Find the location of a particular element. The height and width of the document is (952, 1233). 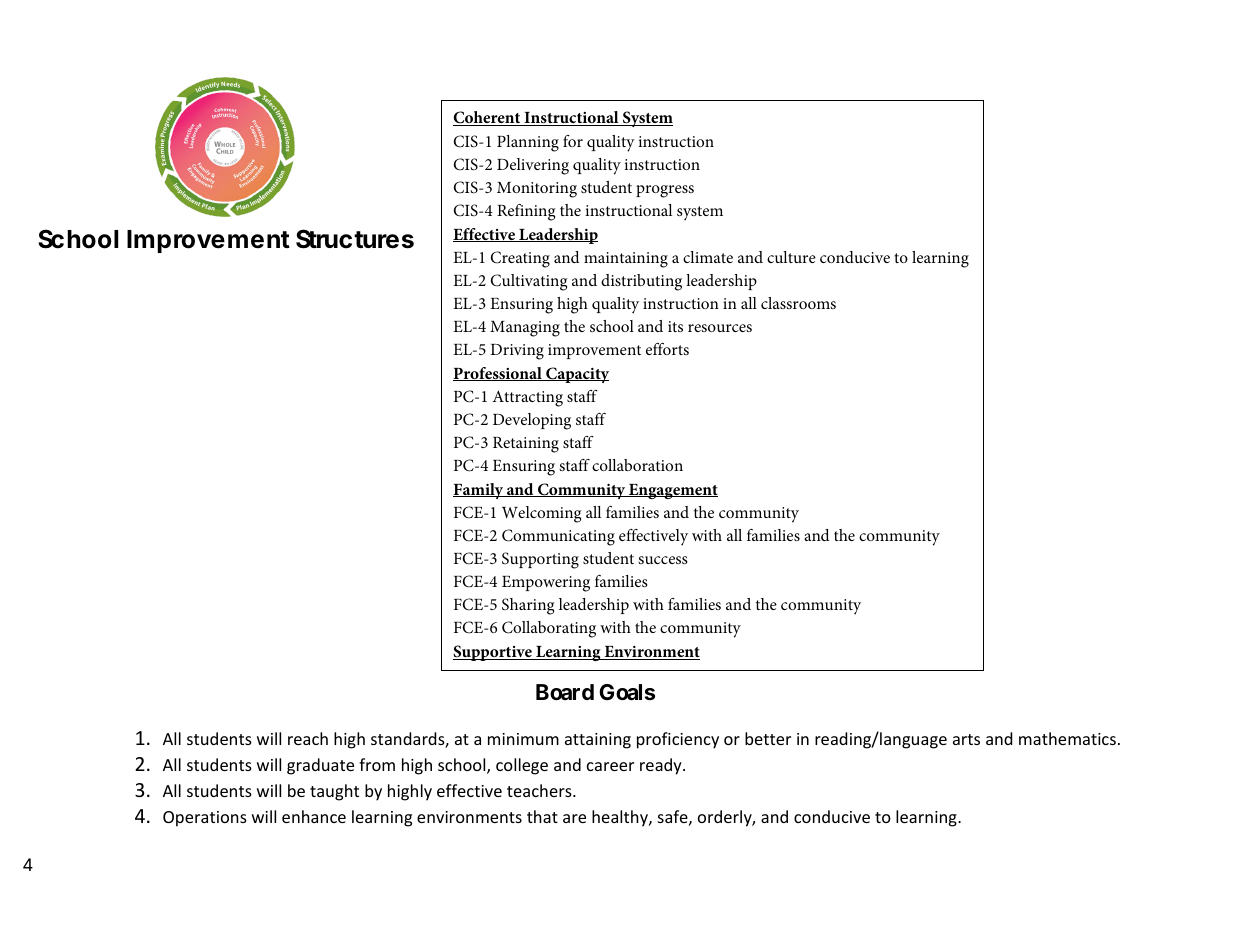

Family is located at coordinates (479, 491).
